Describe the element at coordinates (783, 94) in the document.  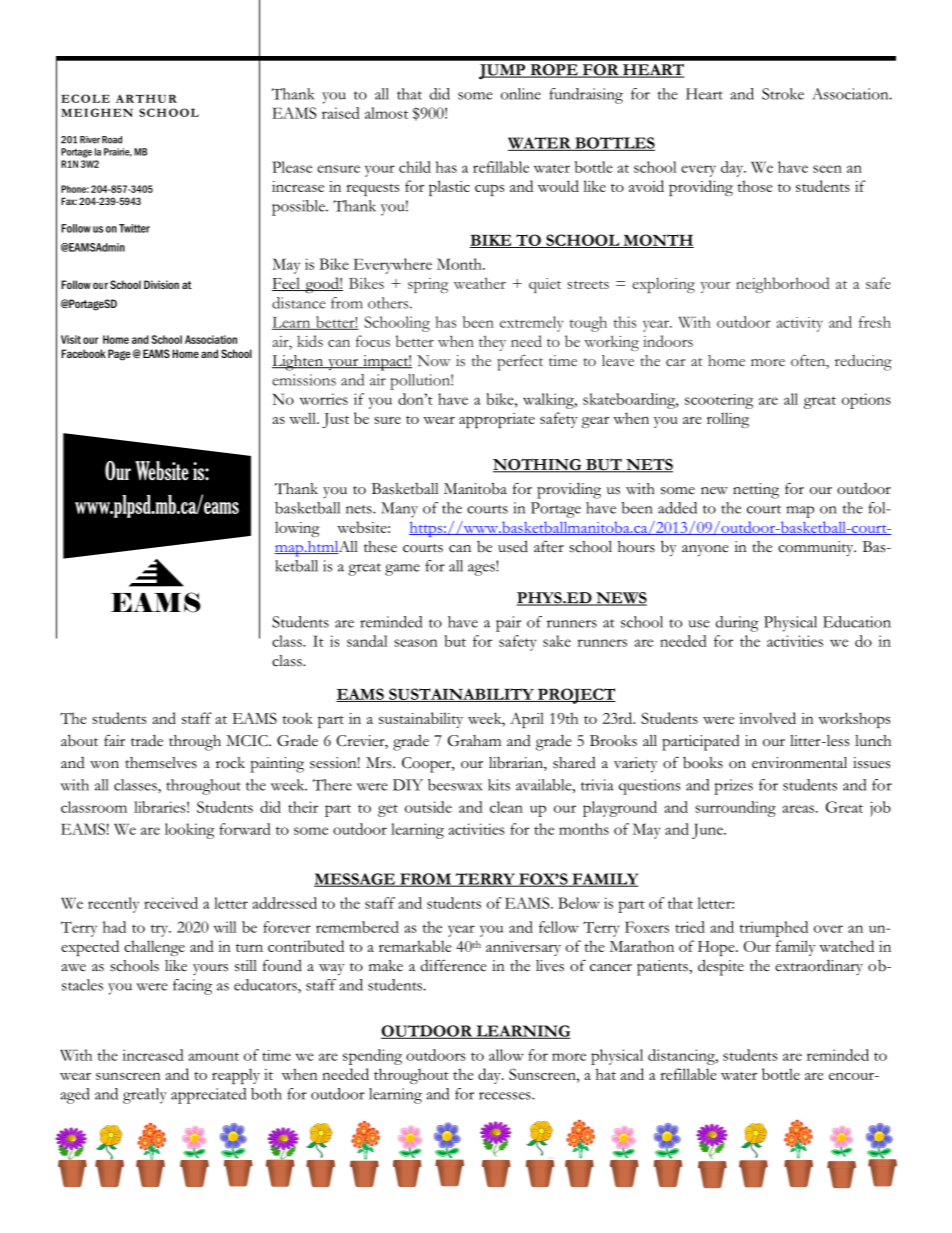
I see `Stroke` at that location.
